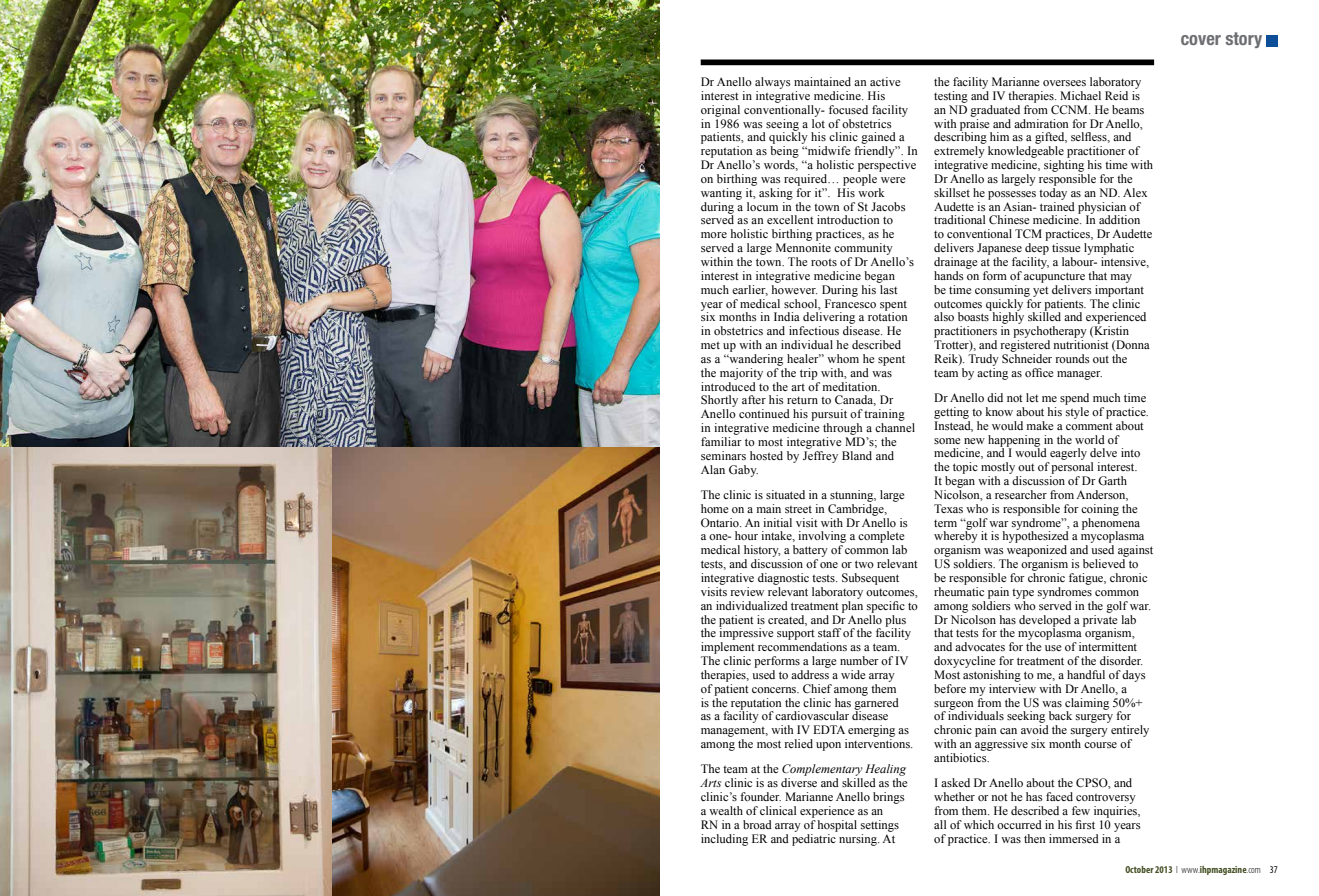 This page has width=1319, height=896. What do you see at coordinates (1135, 552) in the page?
I see `against` at bounding box center [1135, 552].
